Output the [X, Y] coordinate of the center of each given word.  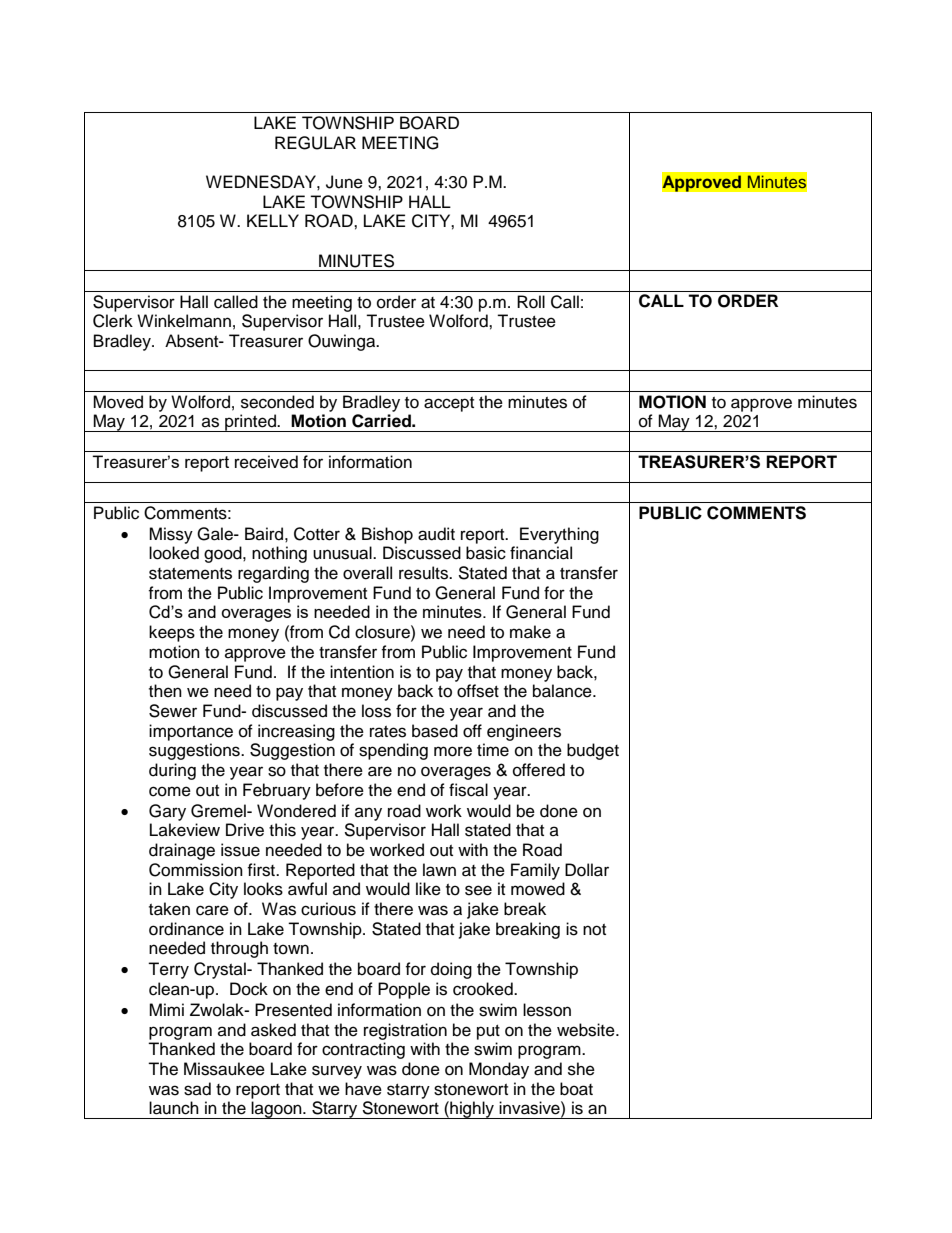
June [344, 182]
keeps [172, 633]
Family [535, 871]
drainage [182, 851]
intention [362, 672]
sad [197, 1089]
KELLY [273, 220]
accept [449, 404]
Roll [531, 302]
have [363, 1089]
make [530, 632]
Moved [118, 402]
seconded [277, 402]
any [368, 814]
